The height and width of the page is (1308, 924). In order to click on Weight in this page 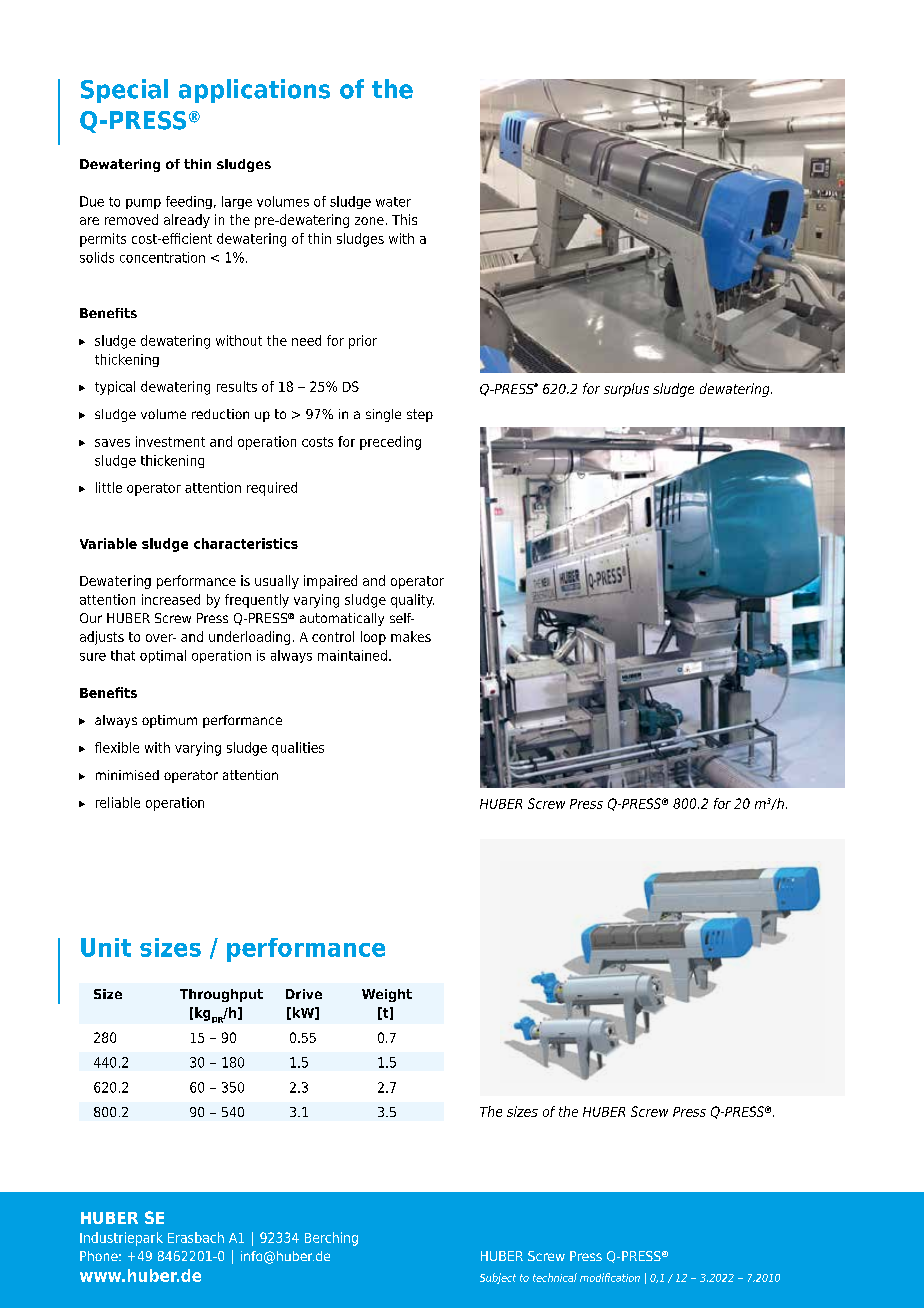, I will do `click(387, 995)`.
